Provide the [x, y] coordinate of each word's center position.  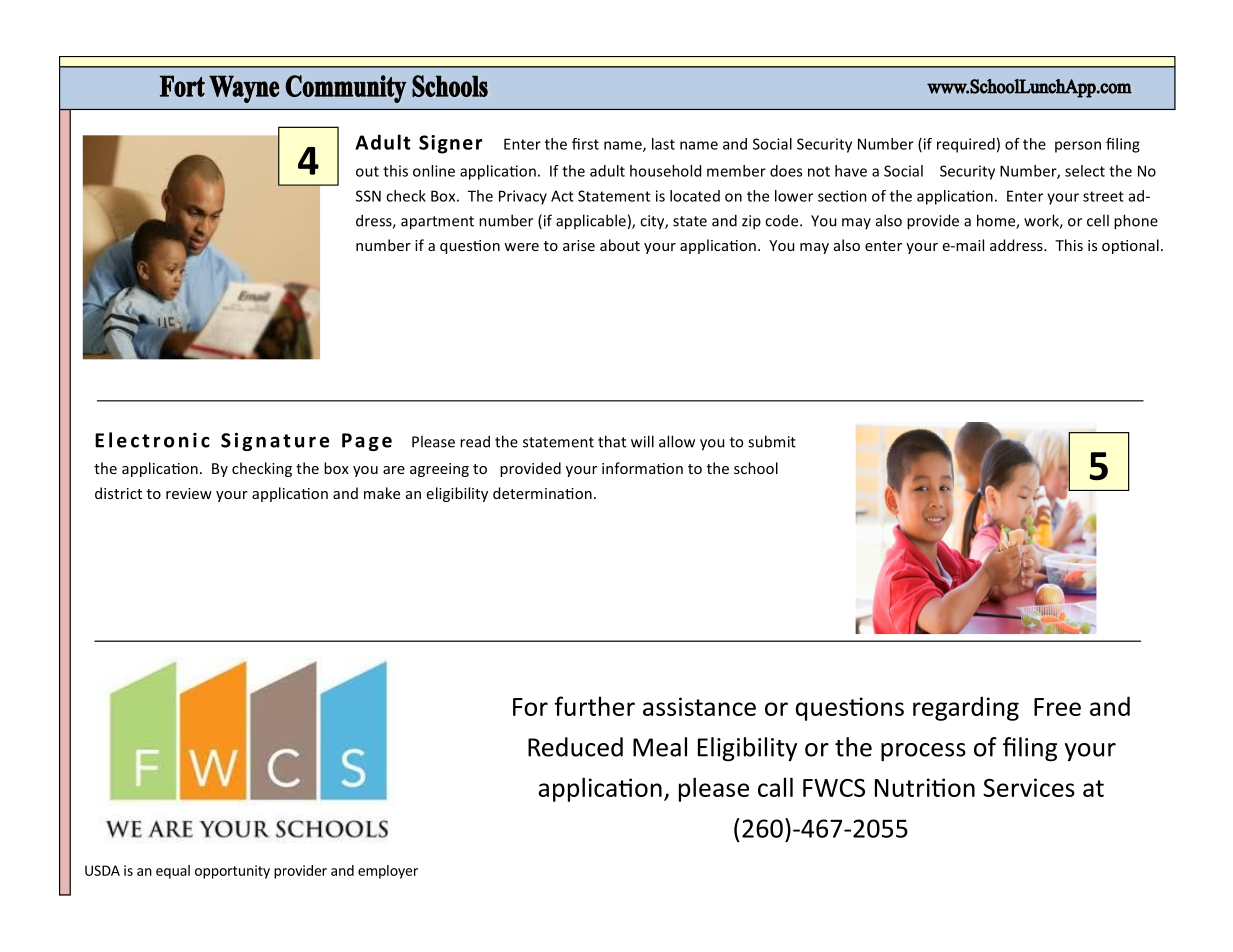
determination [542, 493]
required [966, 145]
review [189, 493]
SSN [368, 196]
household [665, 171]
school [756, 468]
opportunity [232, 872]
